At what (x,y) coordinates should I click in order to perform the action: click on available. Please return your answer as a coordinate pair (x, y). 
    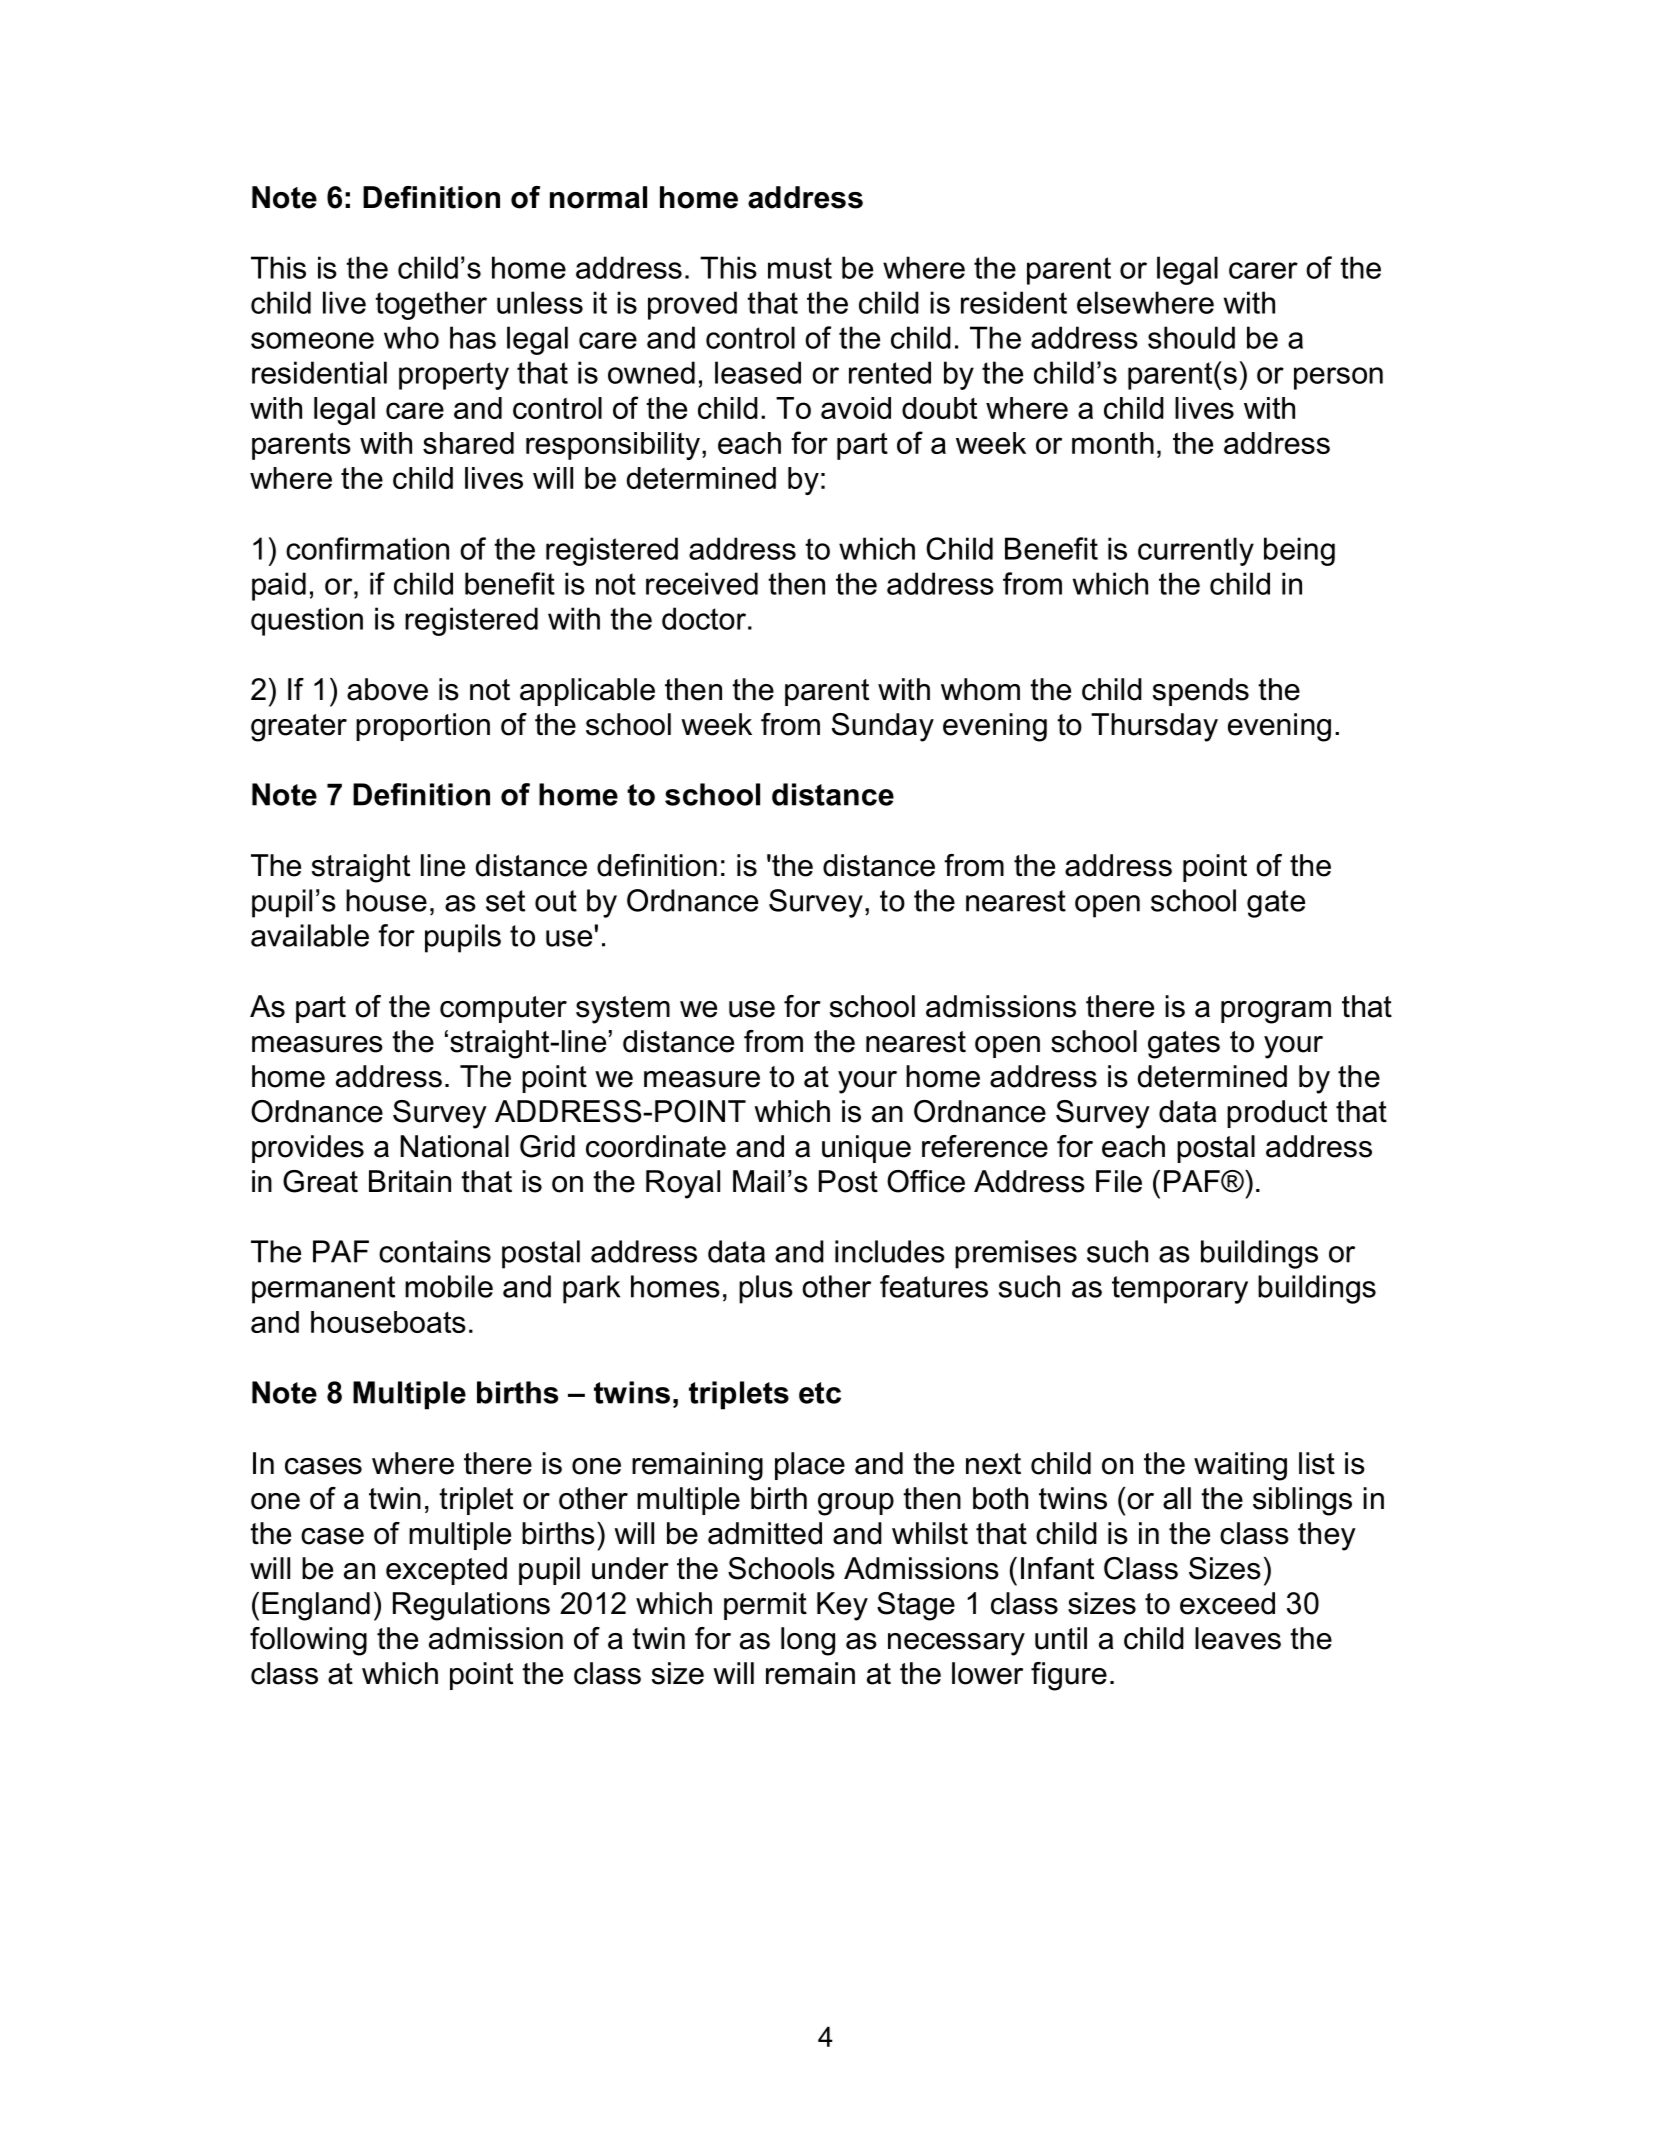
    Looking at the image, I should click on (310, 935).
